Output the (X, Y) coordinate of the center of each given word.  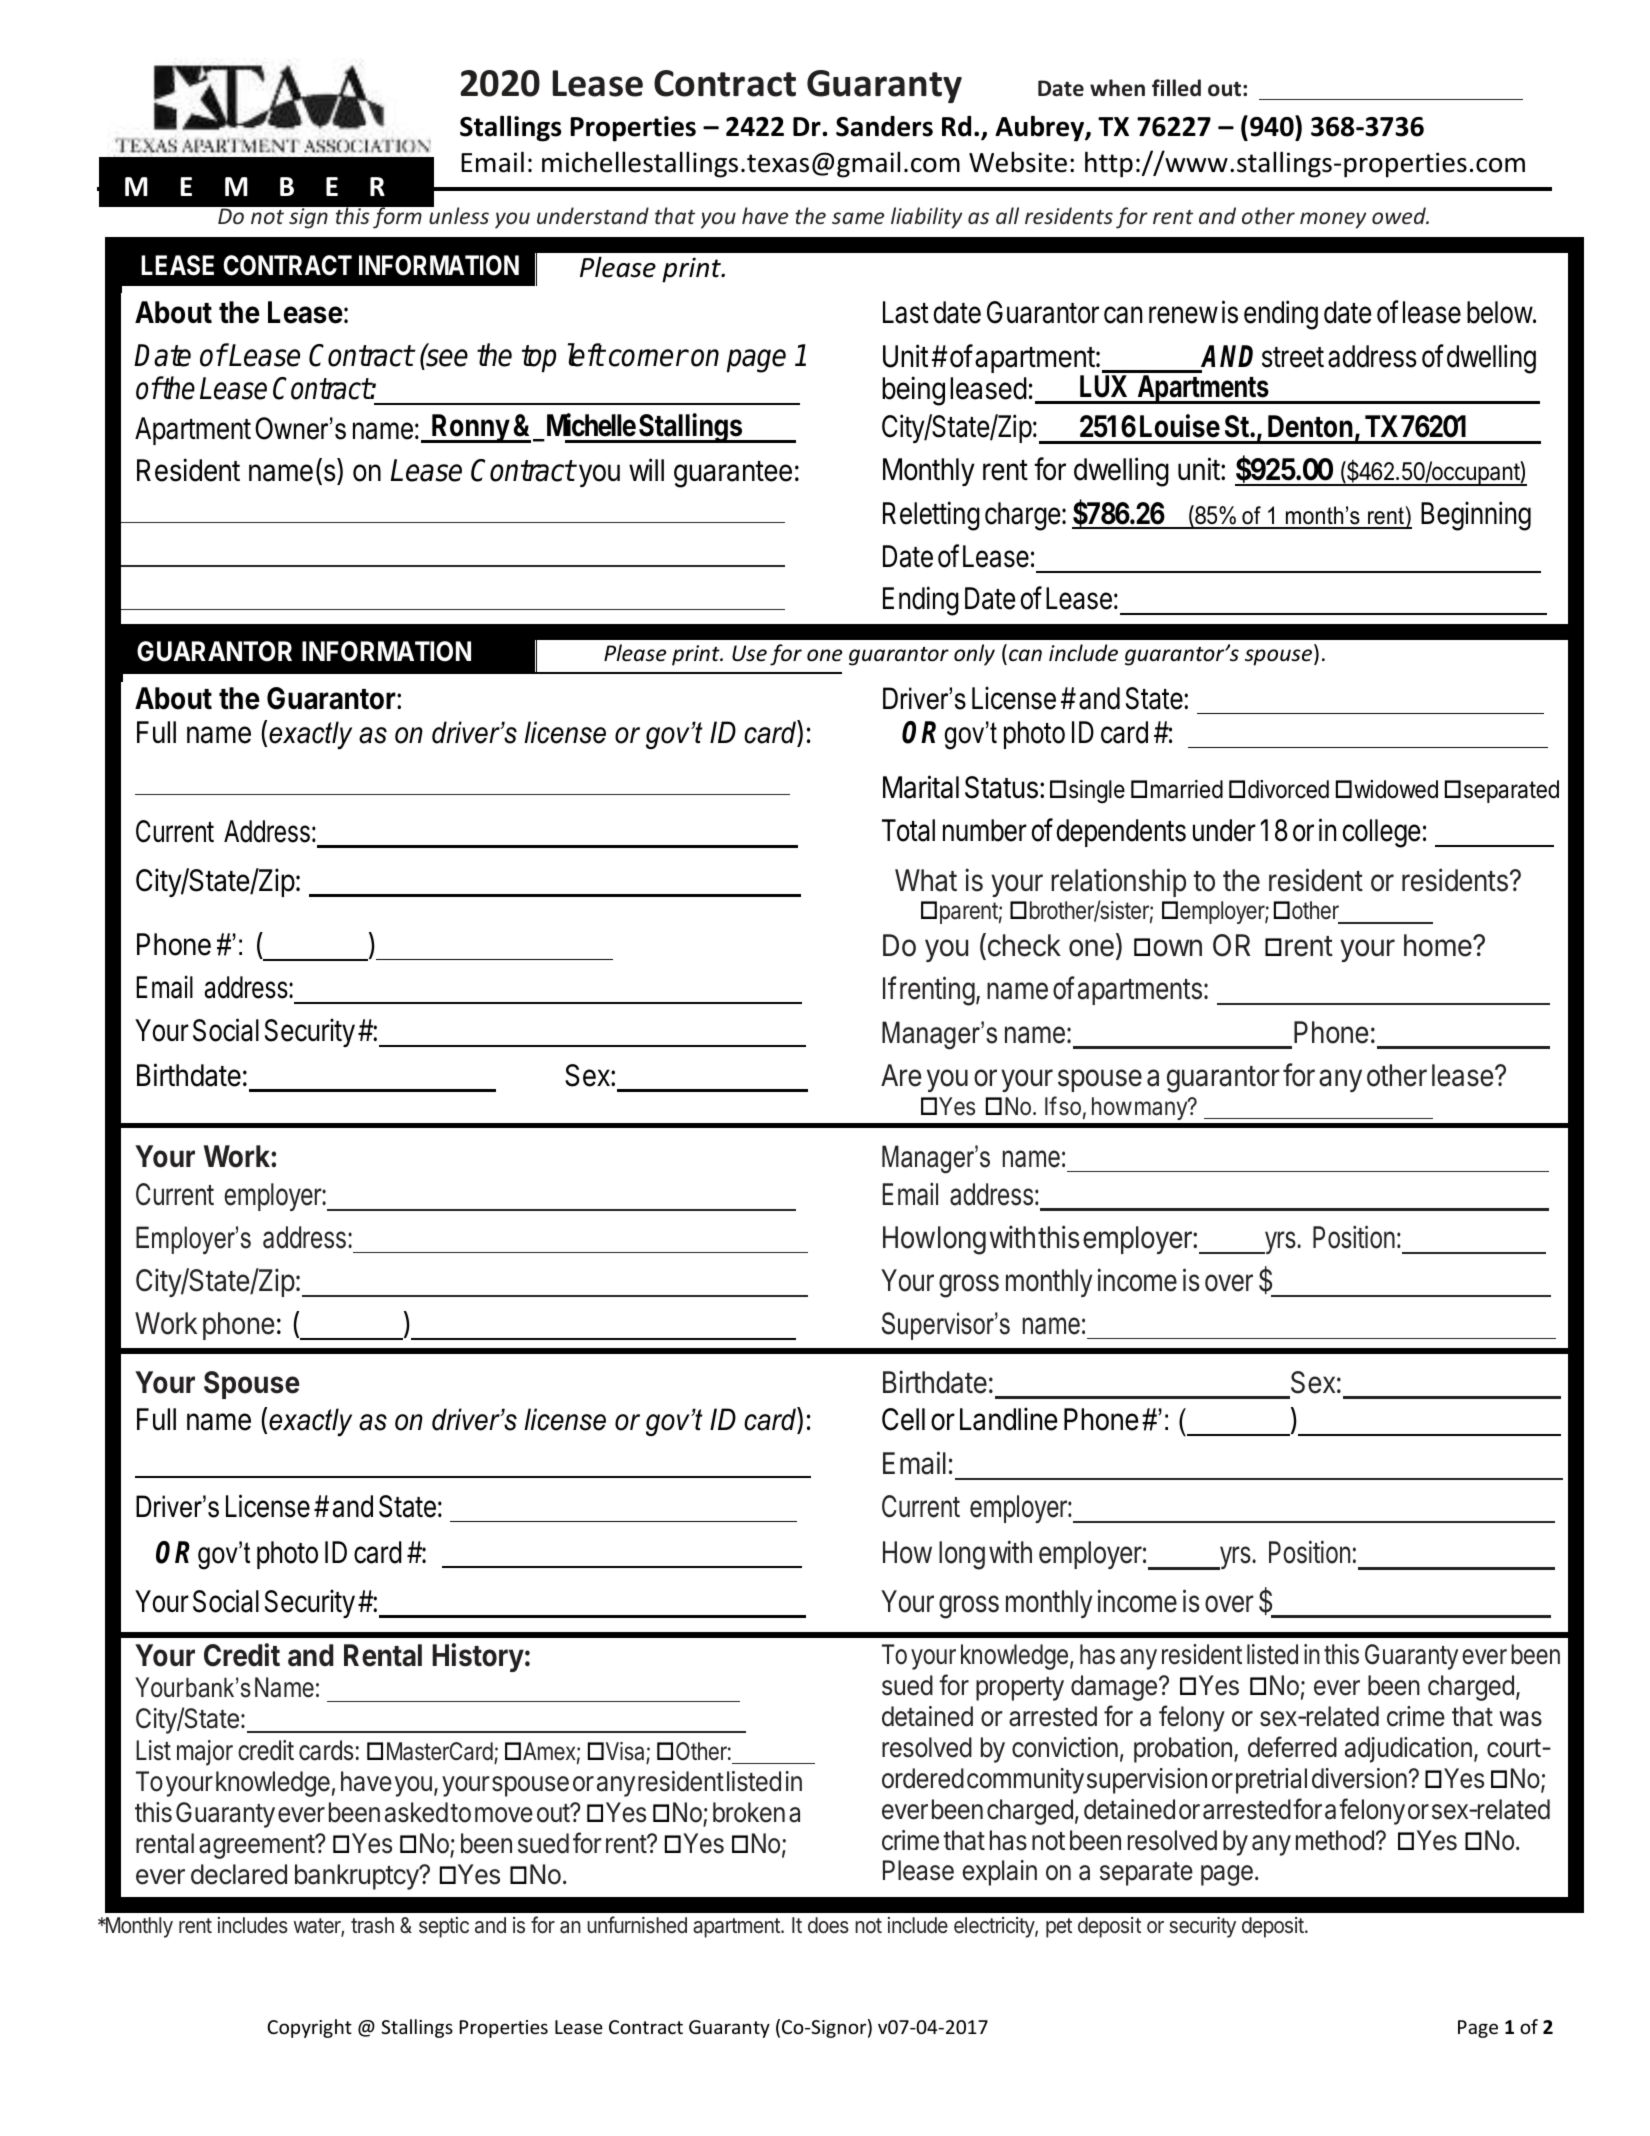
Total (908, 830)
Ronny (470, 428)
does (828, 1925)
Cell (903, 1419)
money (1333, 220)
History (478, 1657)
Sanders (884, 126)
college (1381, 833)
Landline (1009, 1419)
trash (372, 1925)
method (1335, 1840)
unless (458, 215)
